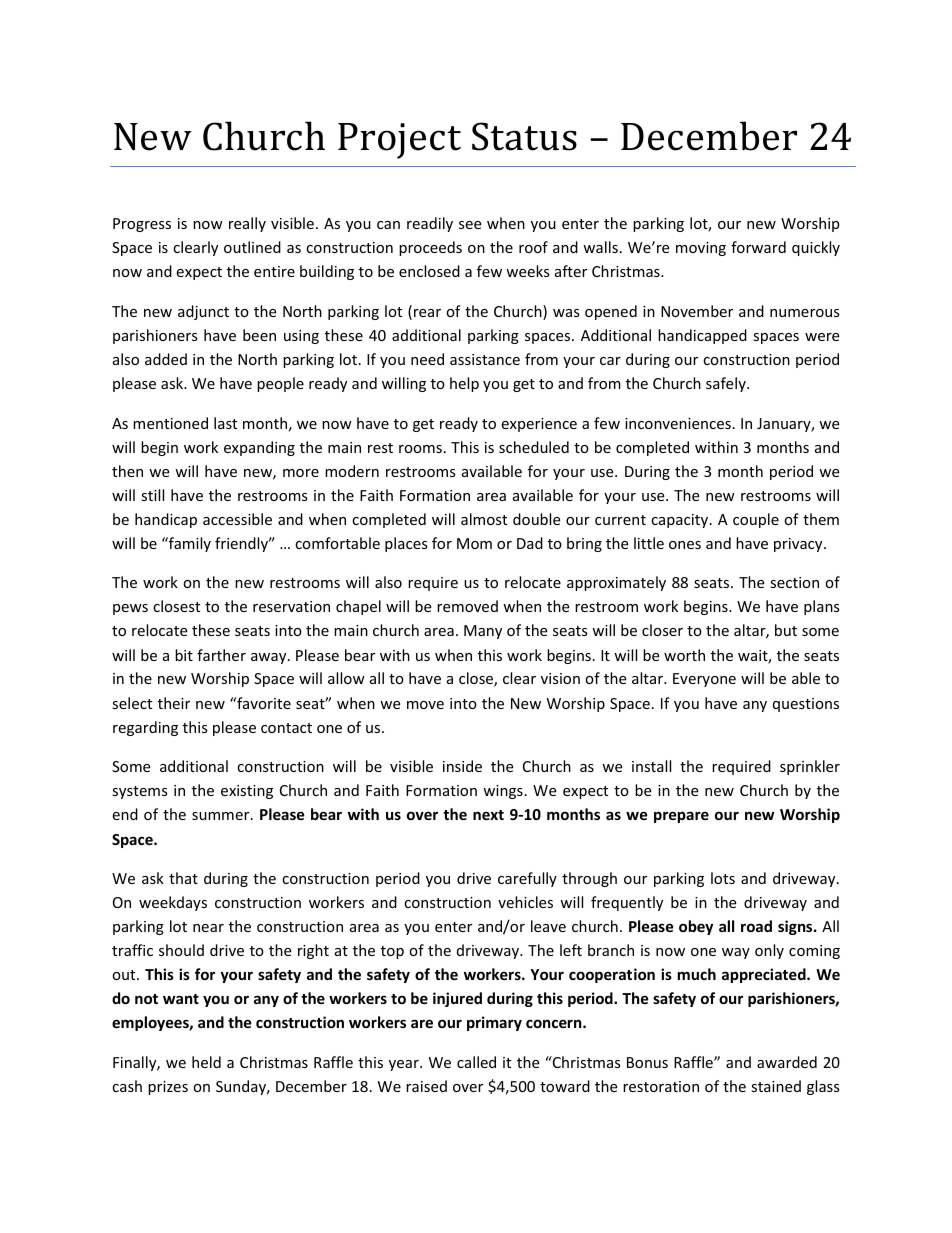  I want to click on sprinkler, so click(810, 767).
